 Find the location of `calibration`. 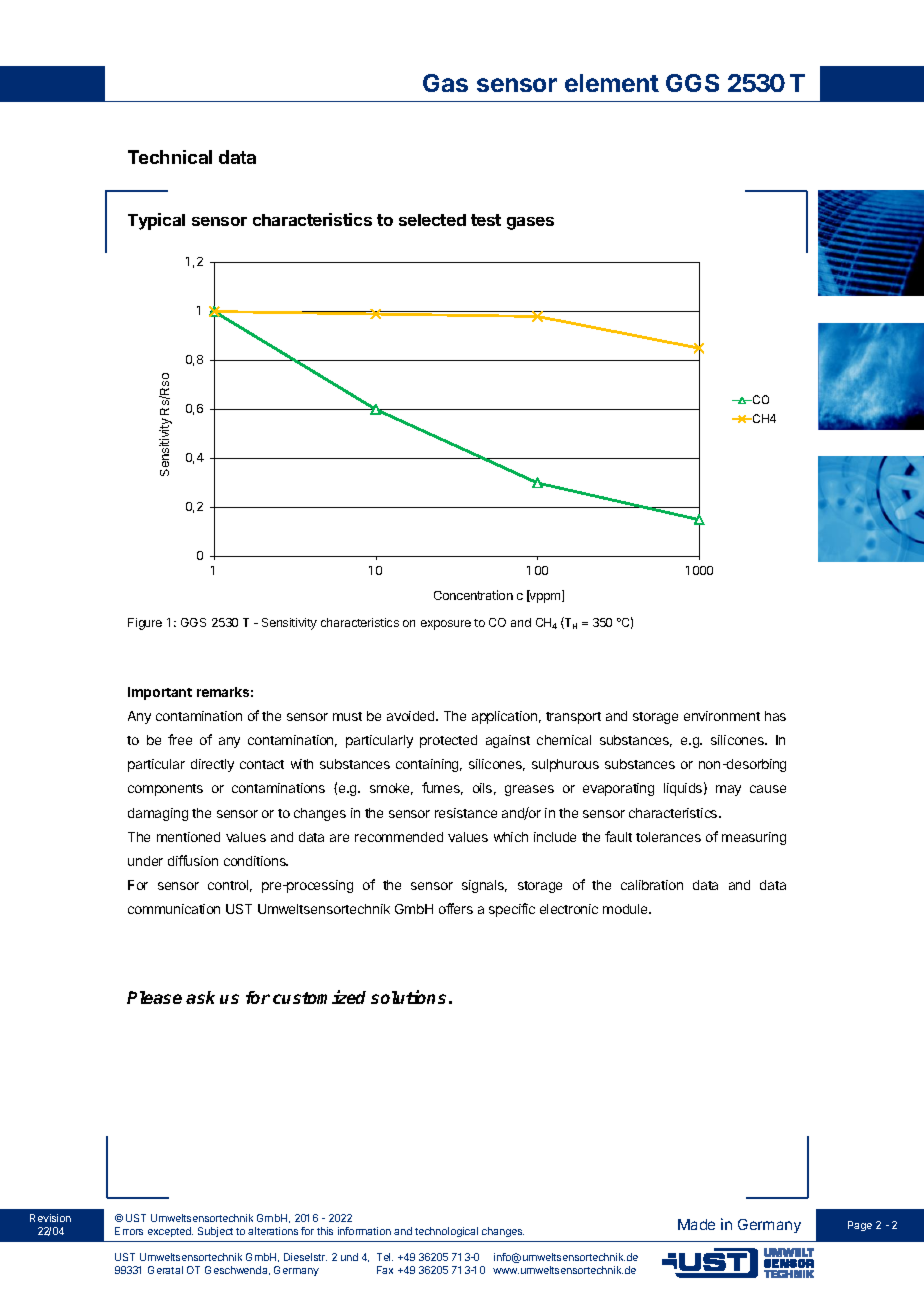

calibration is located at coordinates (652, 885).
